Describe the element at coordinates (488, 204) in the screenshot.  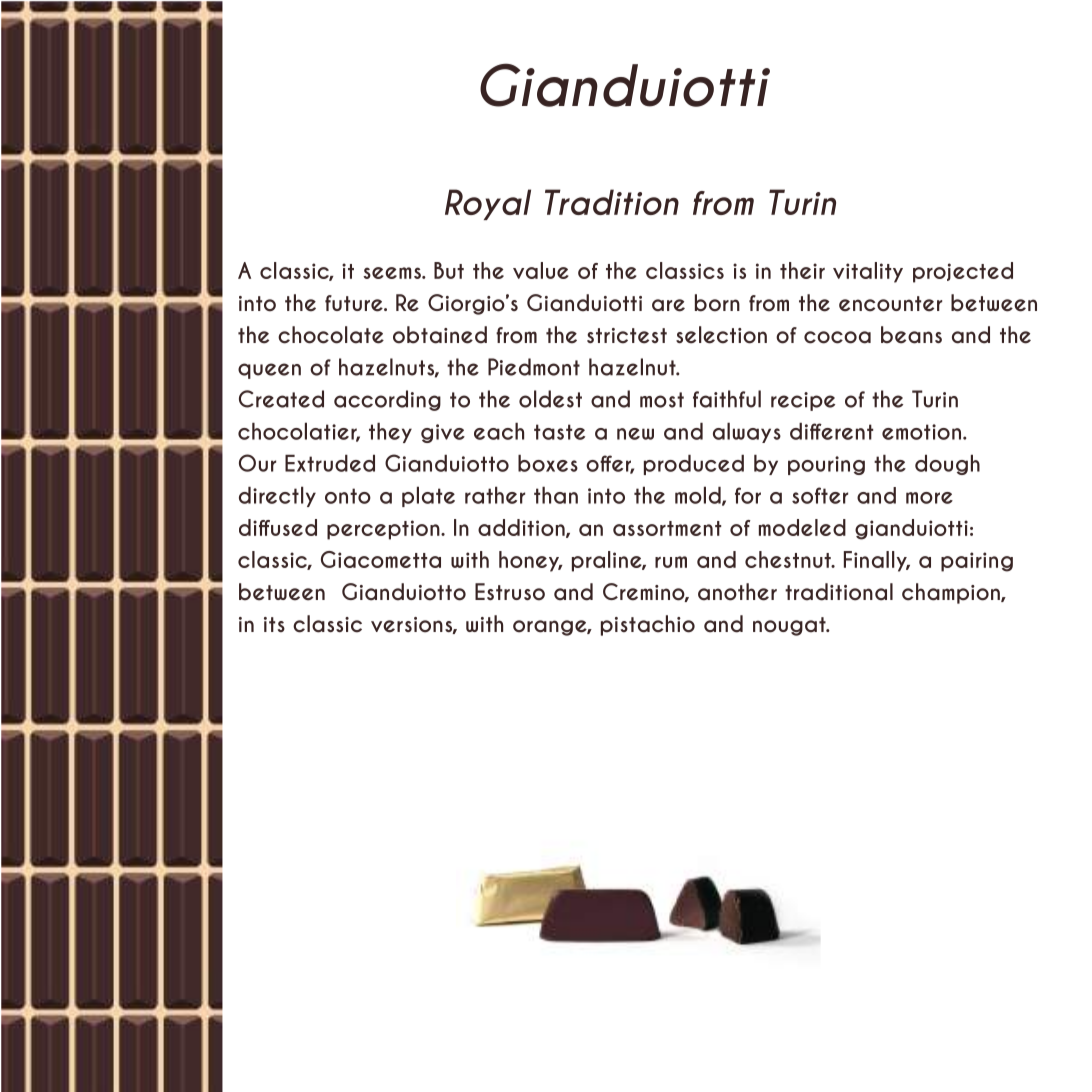
I see `Royal` at that location.
